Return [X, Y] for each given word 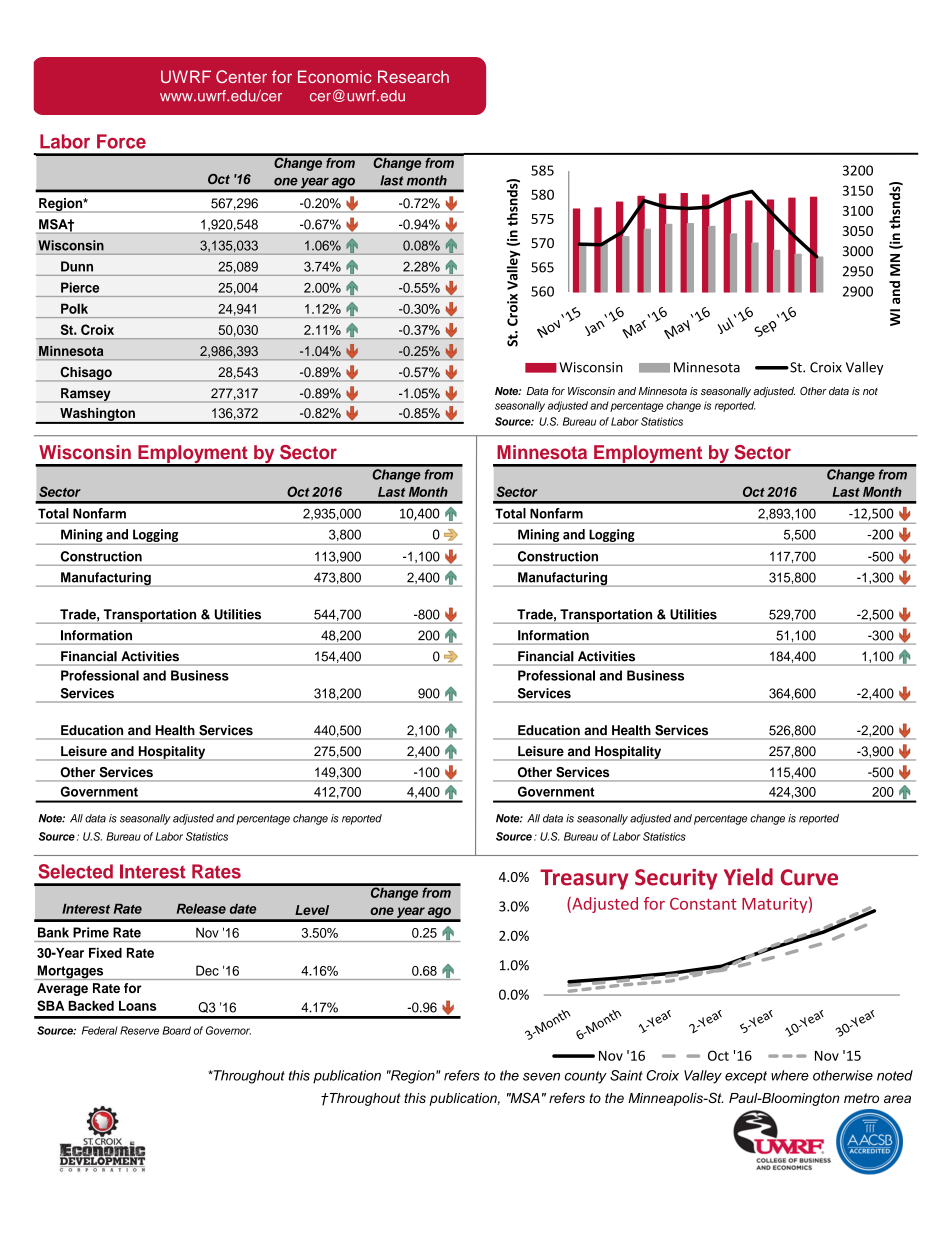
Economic [335, 76]
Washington [97, 415]
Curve [809, 877]
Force [121, 141]
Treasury [584, 879]
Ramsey [86, 395]
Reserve [139, 1030]
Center [241, 76]
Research [413, 76]
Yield [748, 877]
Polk [74, 308]
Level [312, 910]
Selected [75, 871]
